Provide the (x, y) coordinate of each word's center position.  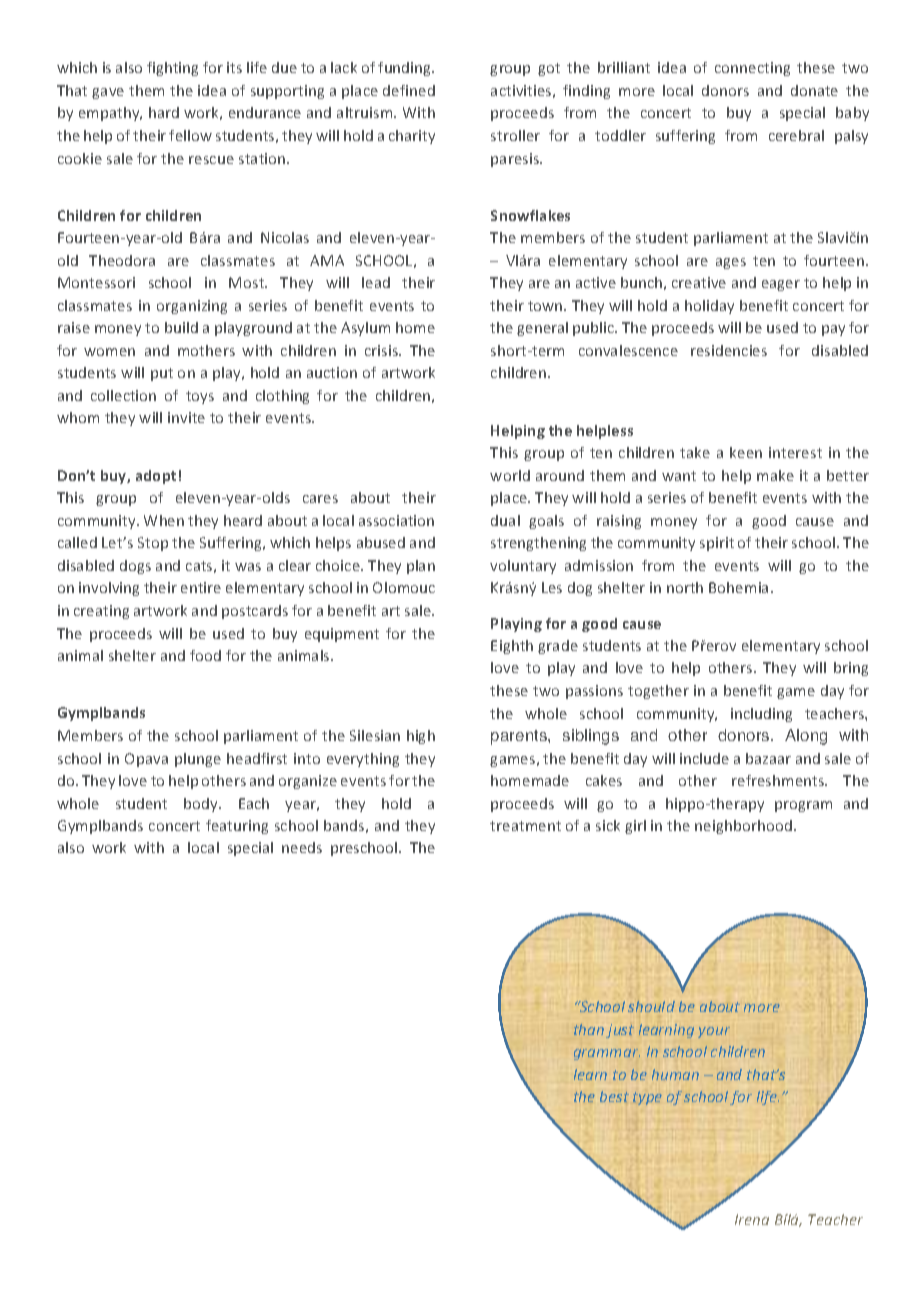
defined (409, 90)
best (614, 1096)
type (647, 1098)
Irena (752, 1219)
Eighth (512, 647)
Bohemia (738, 587)
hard (164, 112)
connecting (752, 69)
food (205, 655)
